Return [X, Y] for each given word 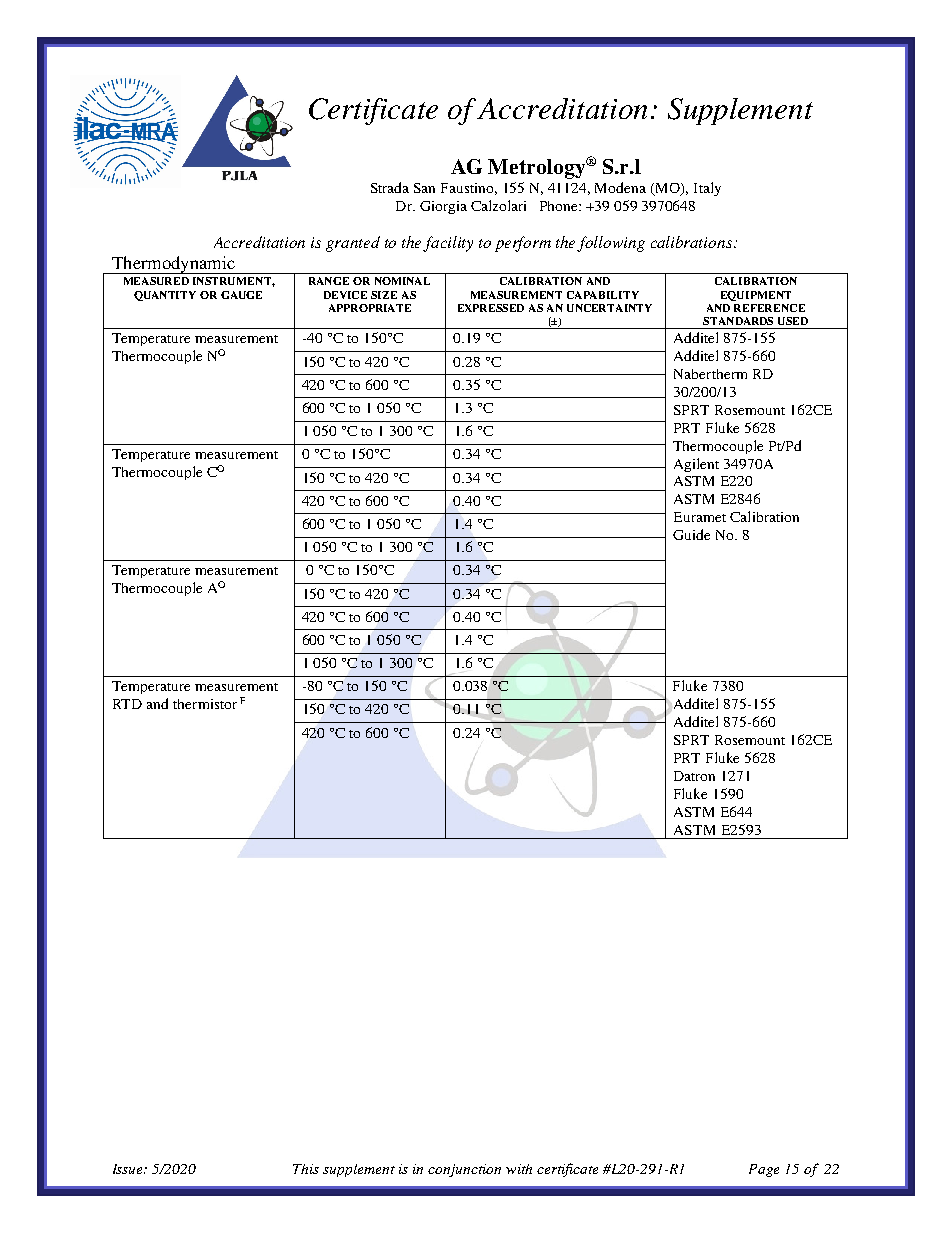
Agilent [696, 465]
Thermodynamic [173, 265]
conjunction [464, 1170]
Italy [707, 189]
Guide [691, 534]
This [306, 1169]
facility [448, 244]
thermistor [205, 704]
